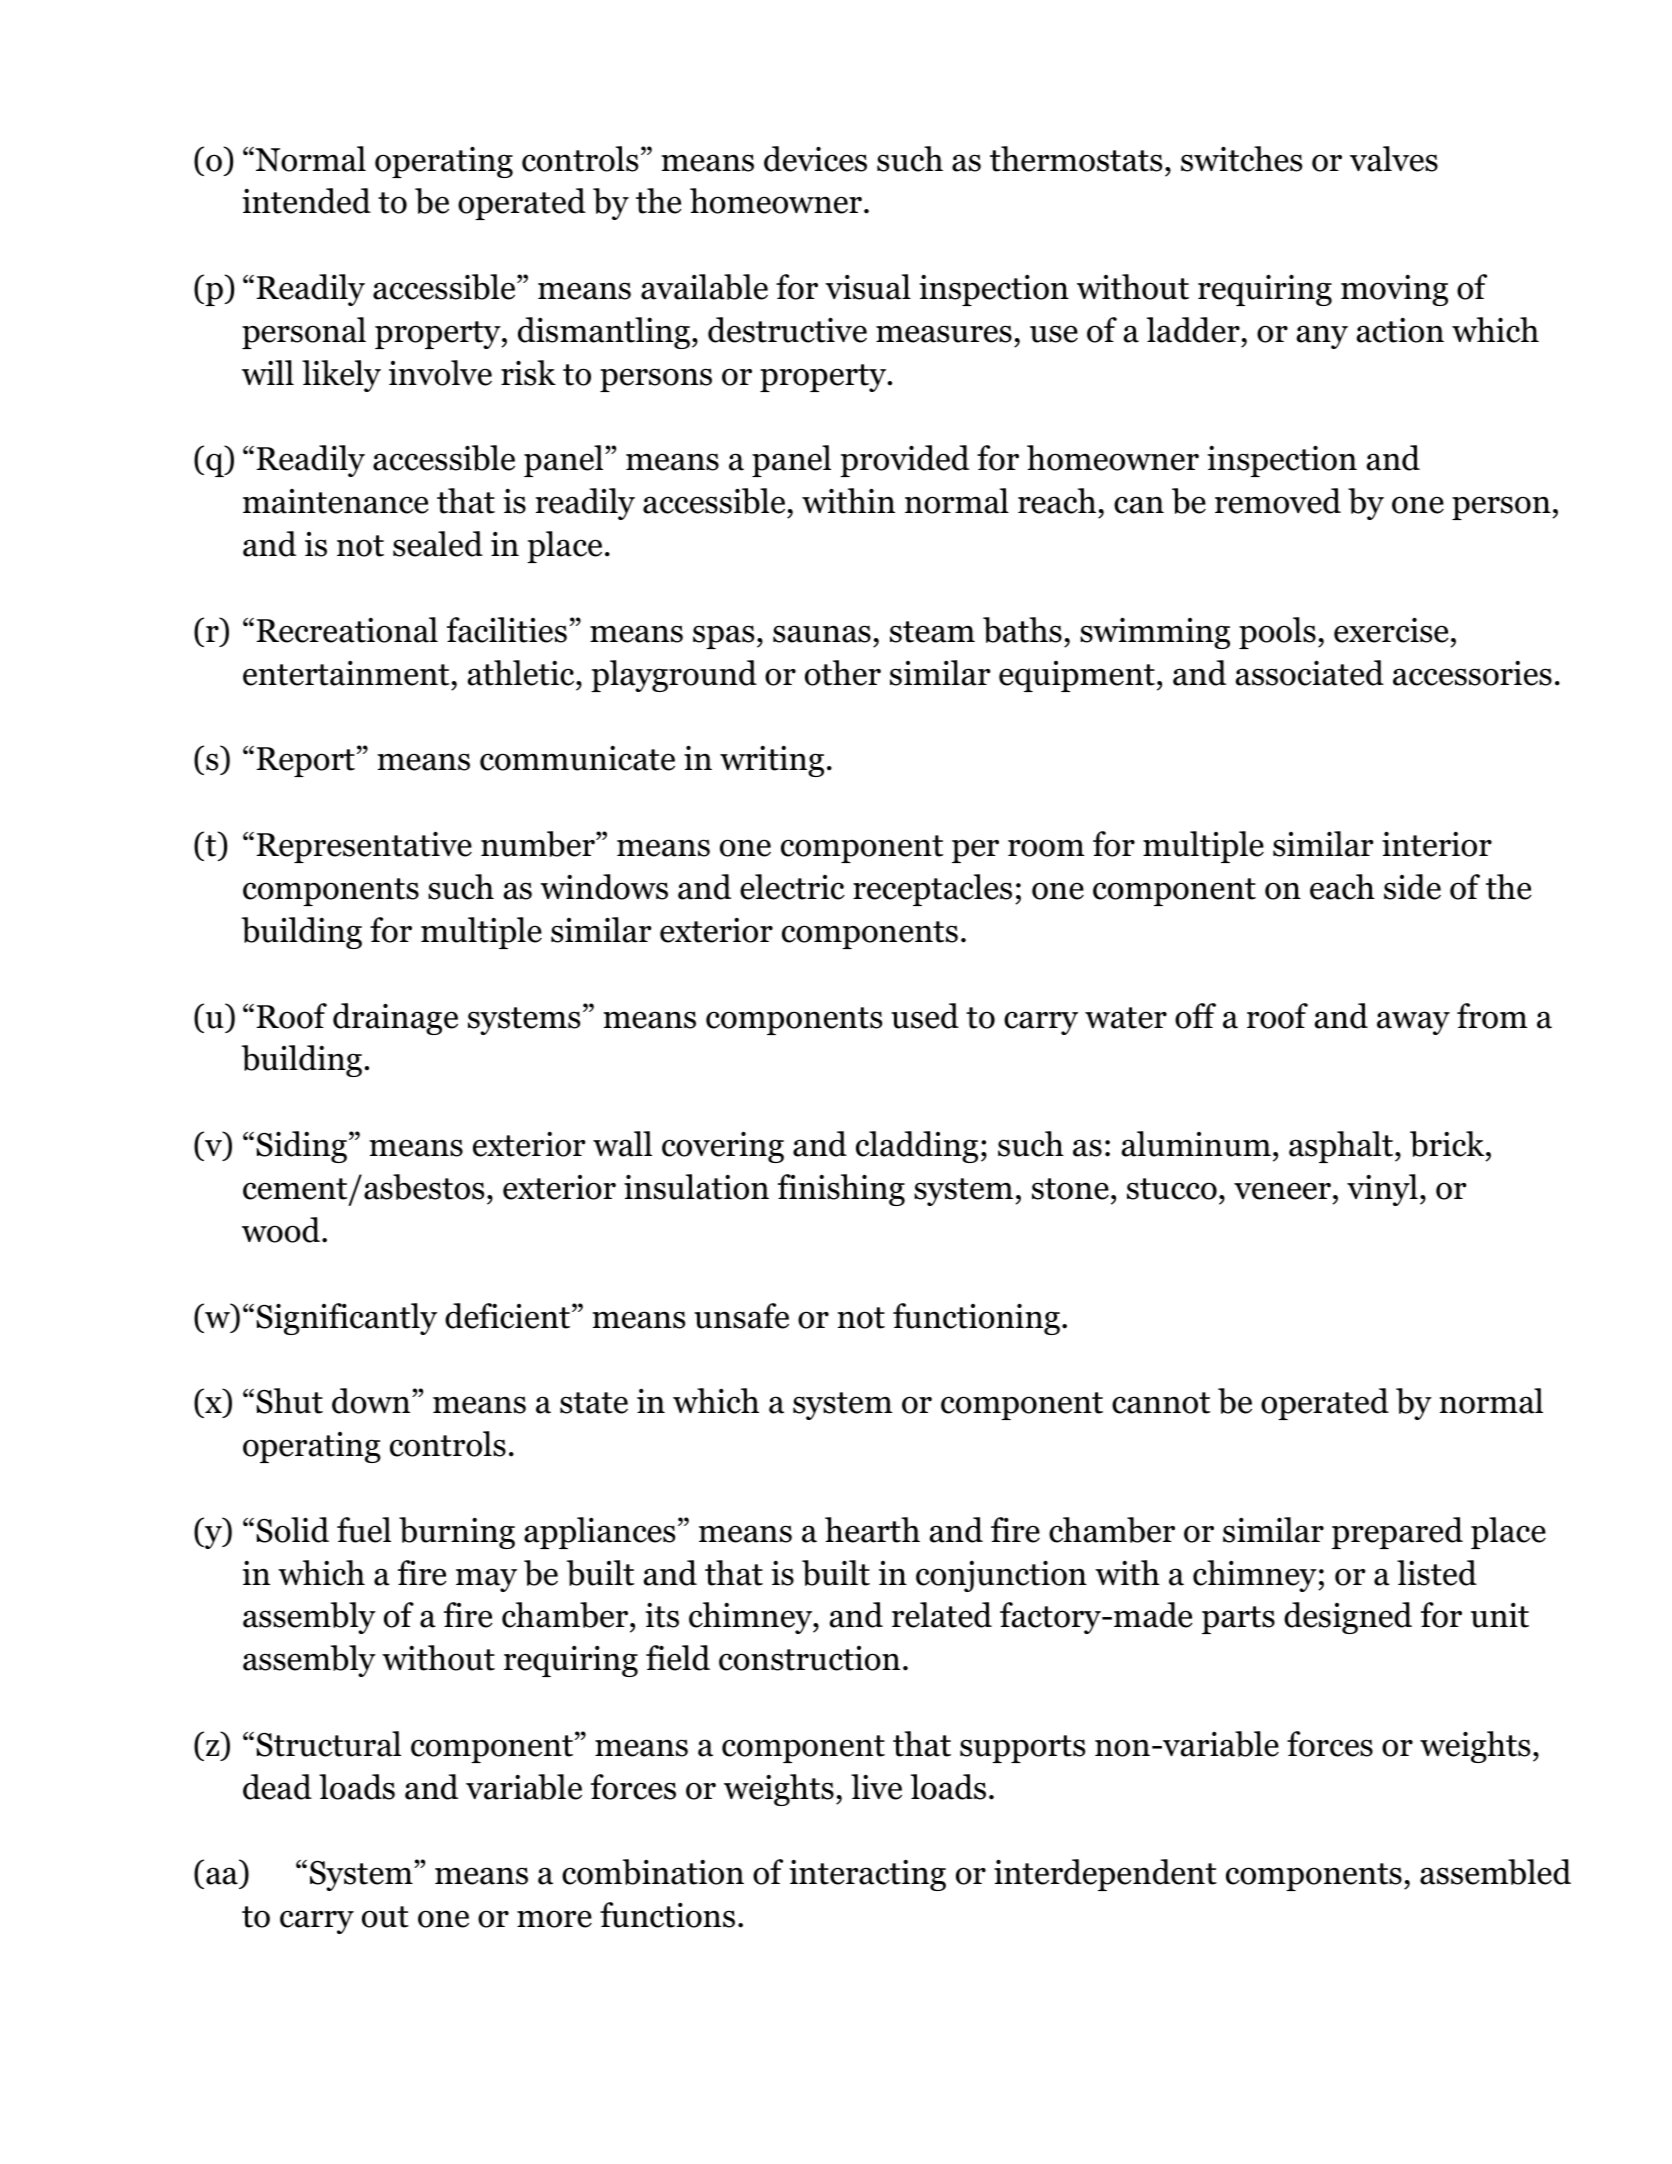 The height and width of the document is (2164, 1672). What do you see at coordinates (306, 762) in the document?
I see `Report` at bounding box center [306, 762].
